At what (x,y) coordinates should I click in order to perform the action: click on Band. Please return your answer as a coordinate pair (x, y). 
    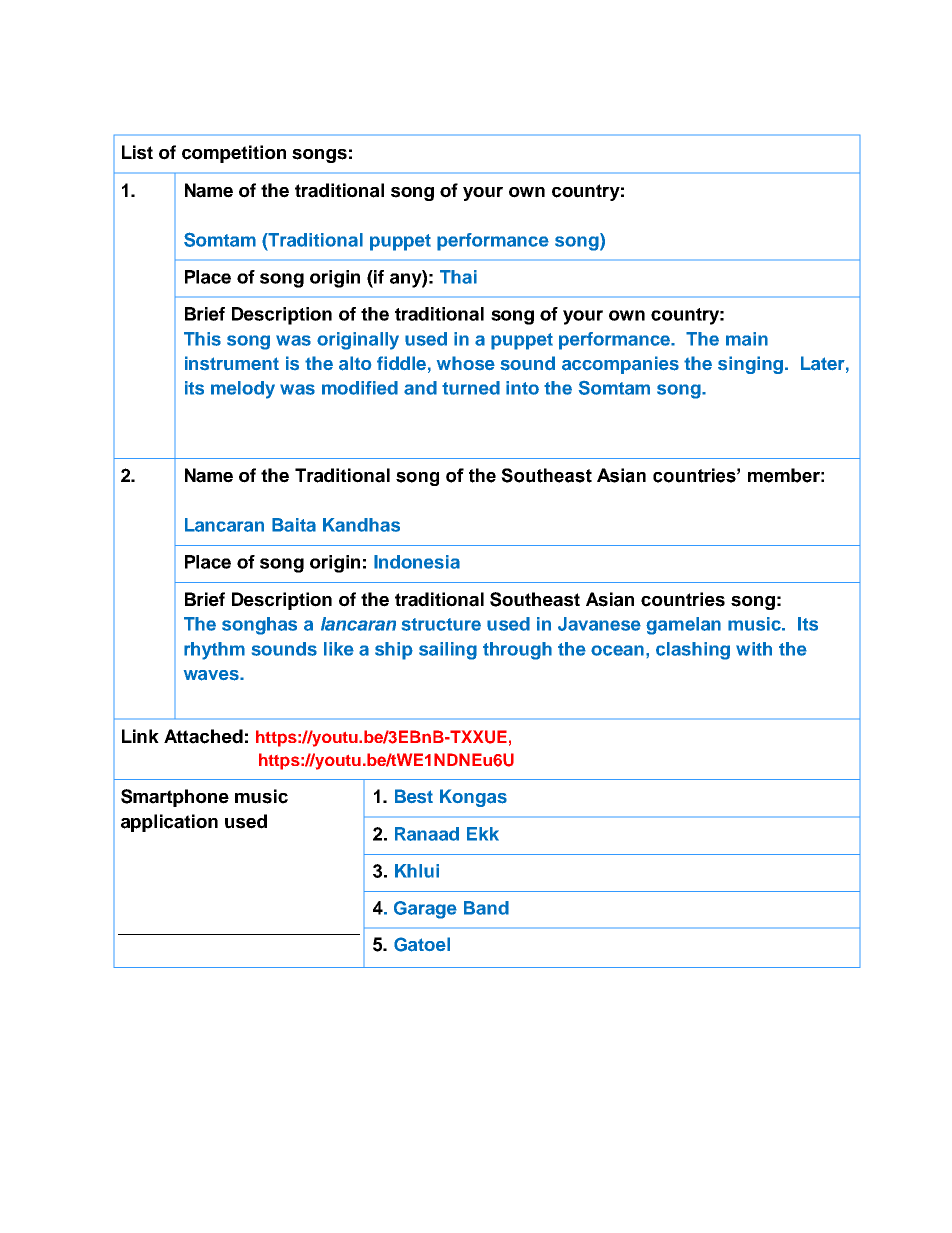
    Looking at the image, I should click on (486, 908).
